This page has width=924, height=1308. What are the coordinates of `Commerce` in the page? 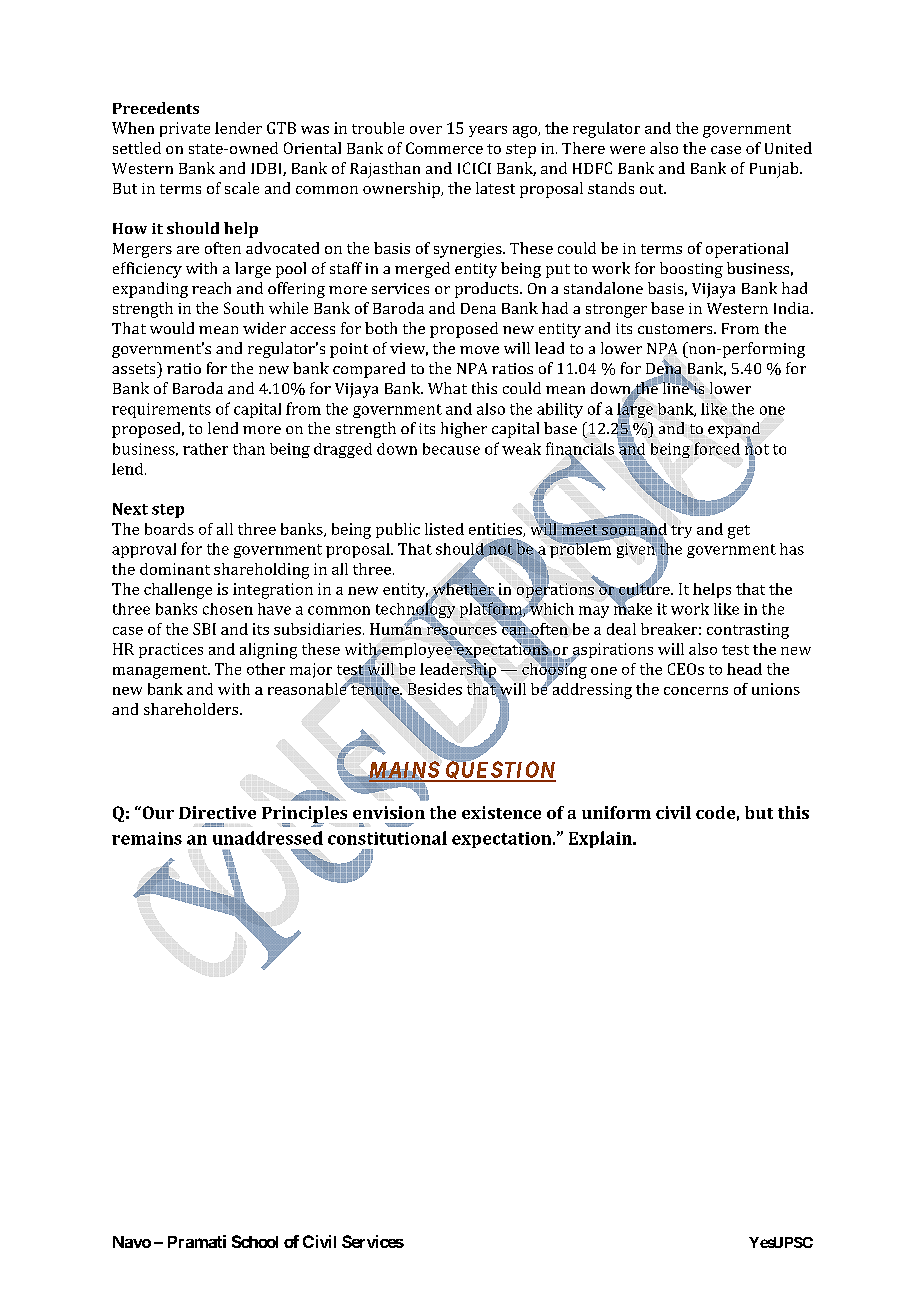 It's located at (444, 148).
